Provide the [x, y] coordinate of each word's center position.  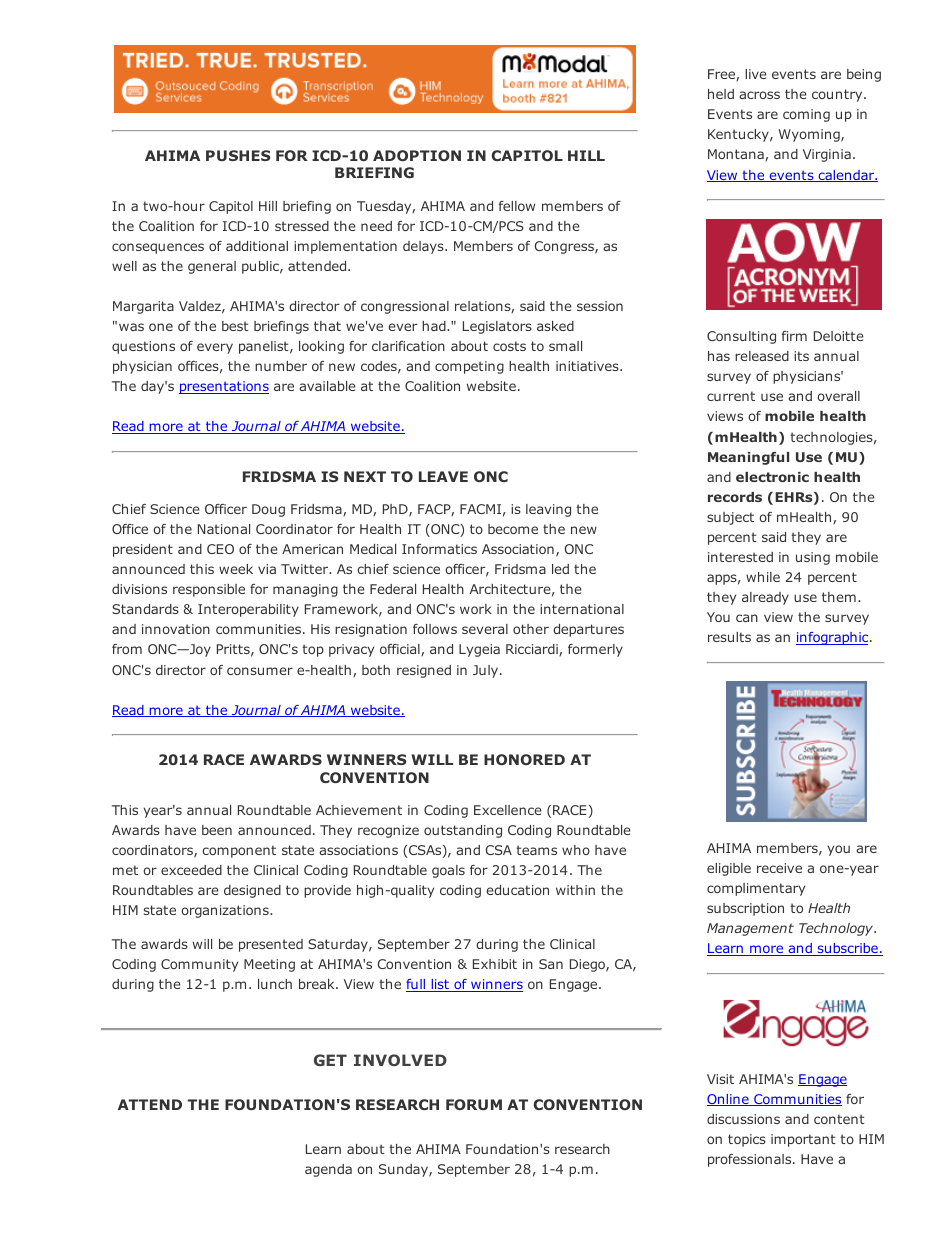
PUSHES [238, 155]
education [517, 890]
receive [779, 868]
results [729, 637]
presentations [224, 387]
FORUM [474, 1104]
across [759, 95]
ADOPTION [417, 155]
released [762, 356]
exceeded [191, 870]
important [803, 1140]
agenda [328, 1170]
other [531, 629]
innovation [176, 629]
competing [469, 367]
